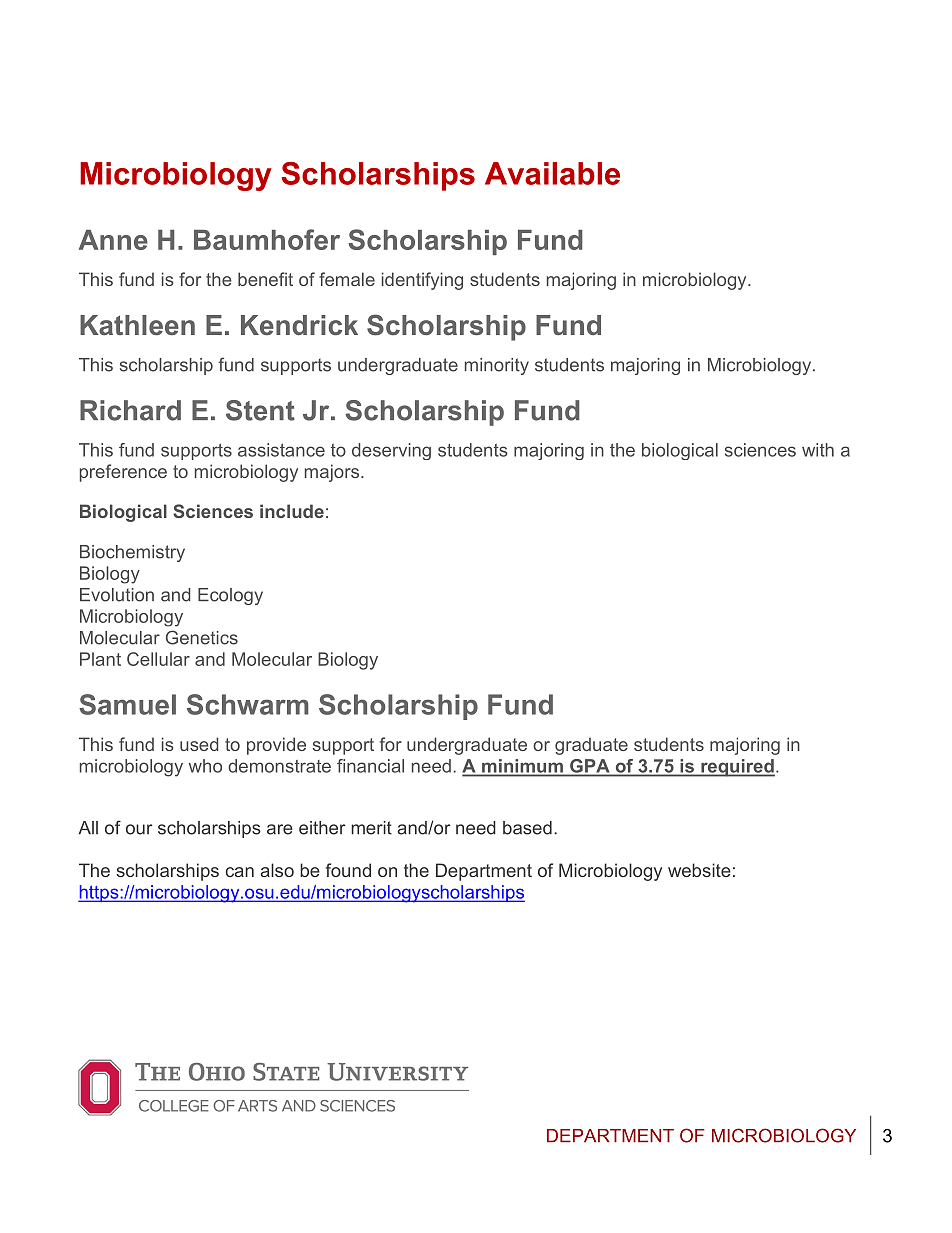 This page has height=1233, width=952. Describe the element at coordinates (391, 451) in the page. I see `deserving` at that location.
